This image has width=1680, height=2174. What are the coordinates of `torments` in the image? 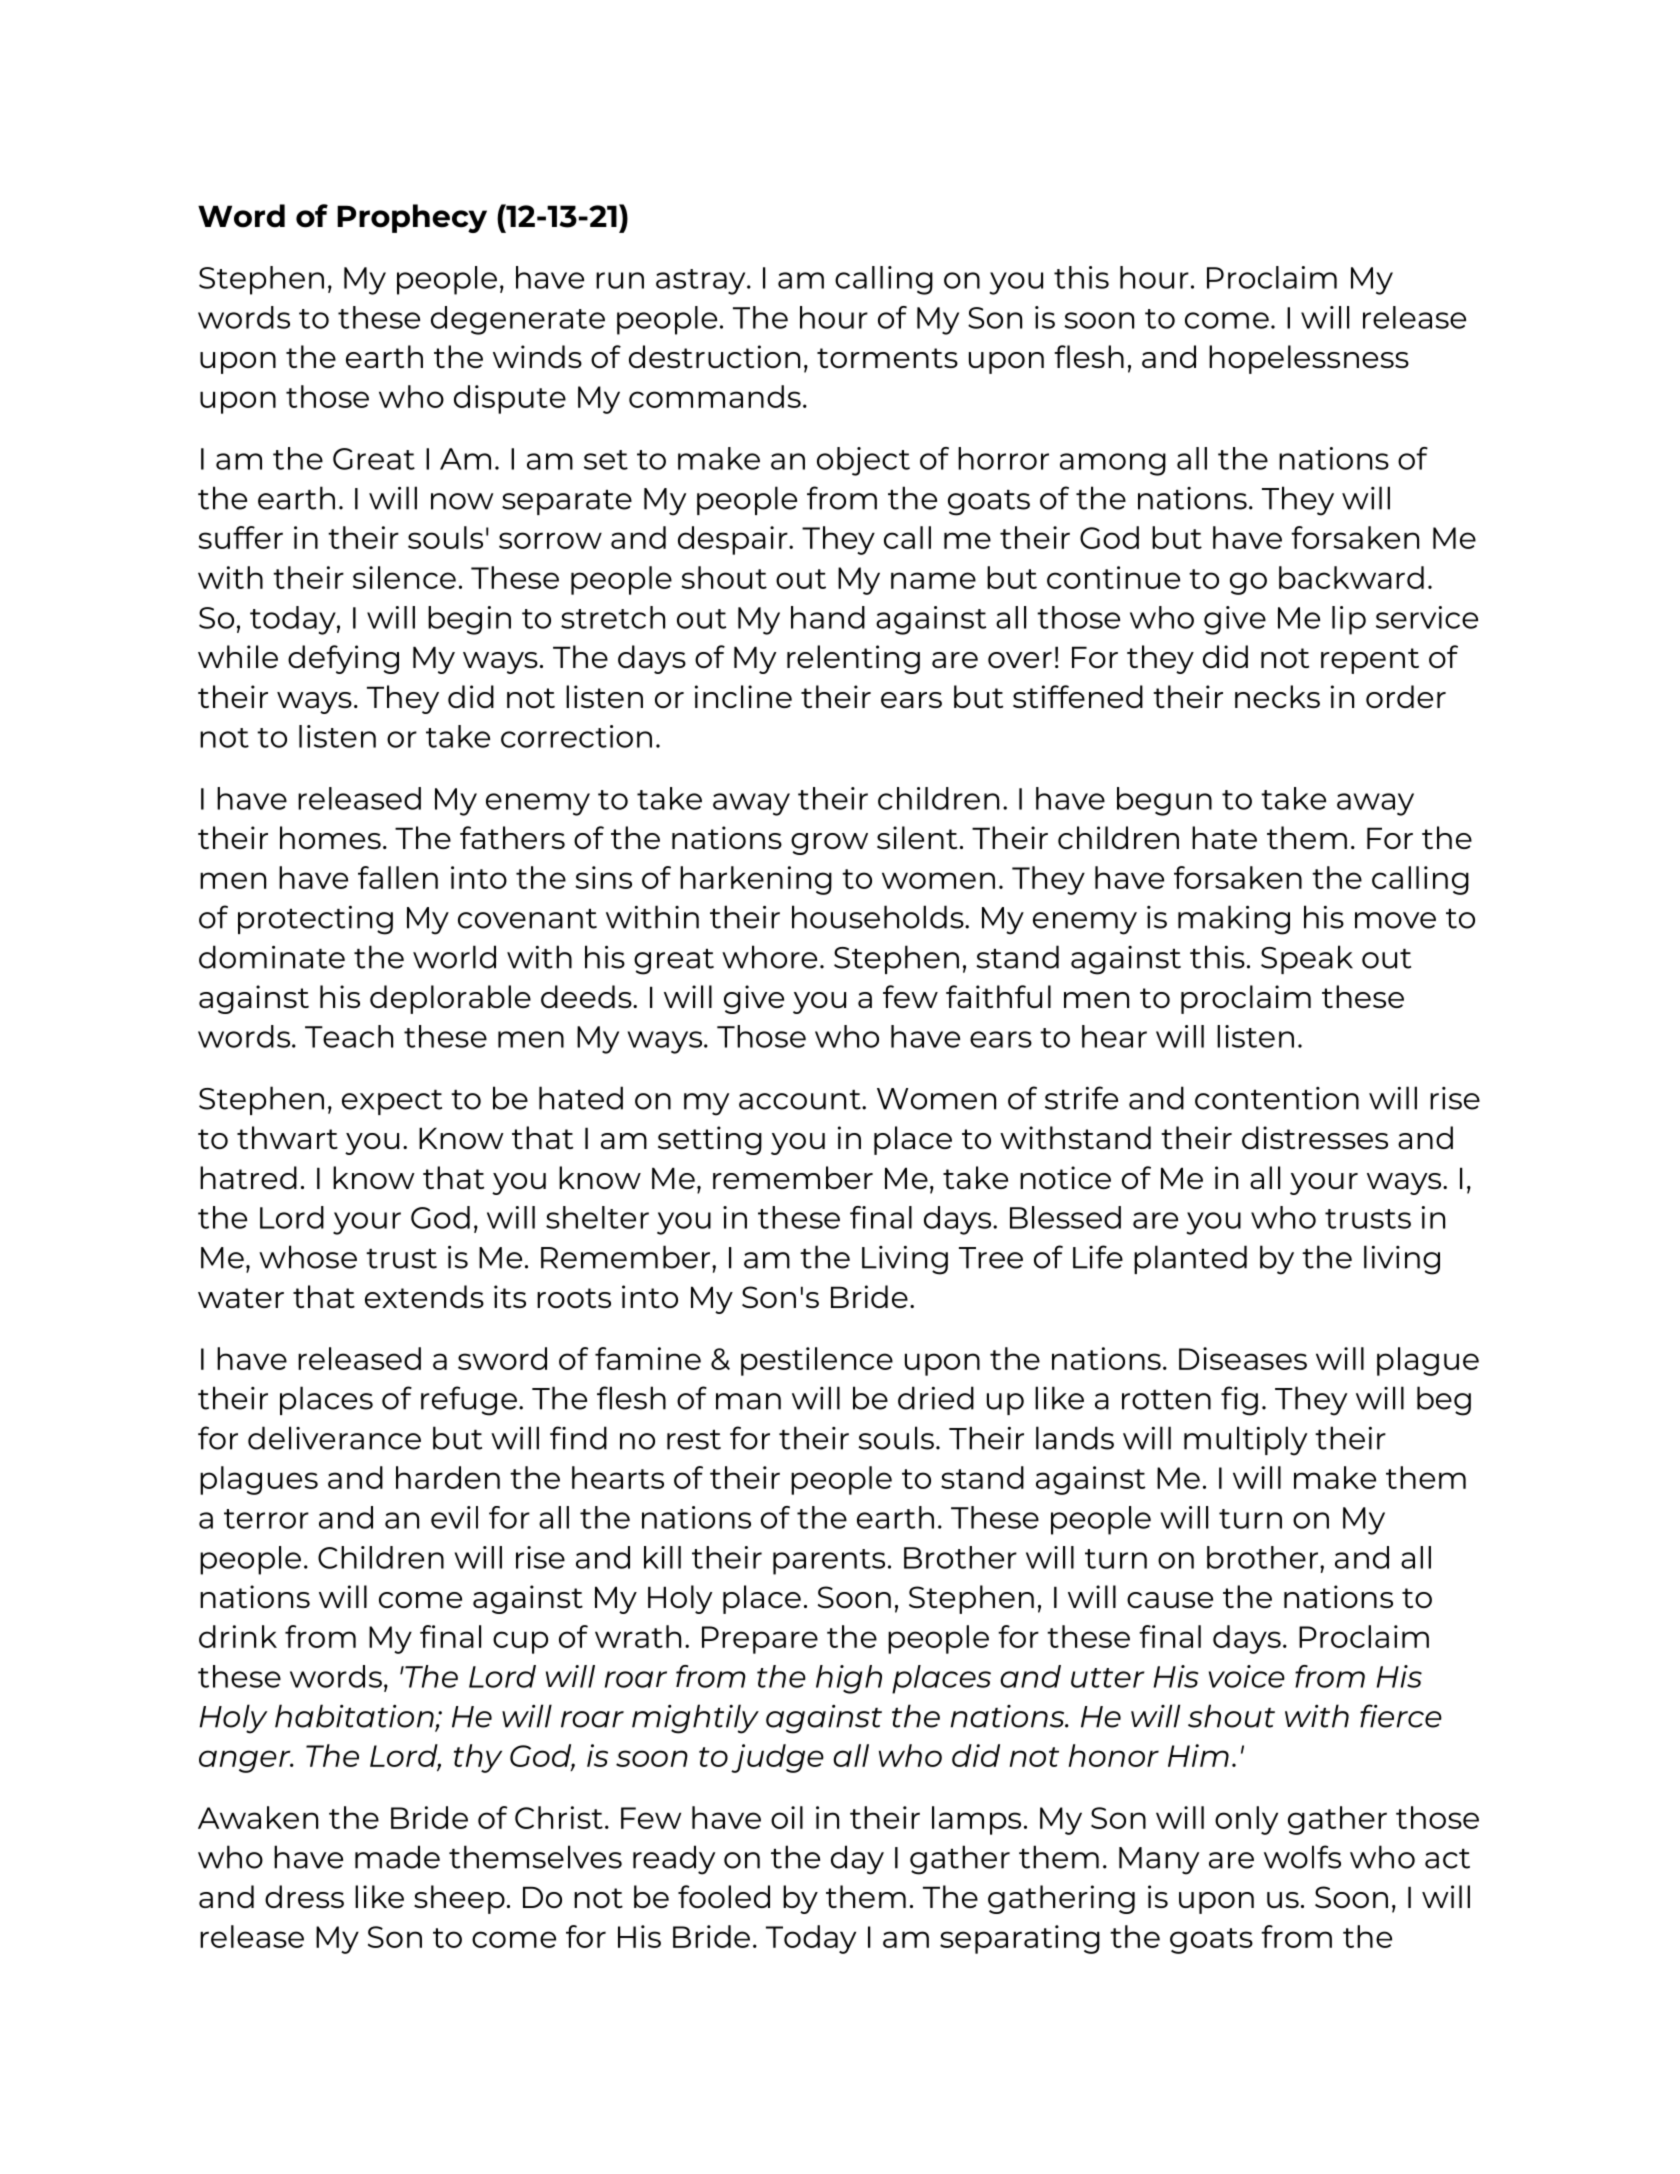 It's located at (887, 358).
